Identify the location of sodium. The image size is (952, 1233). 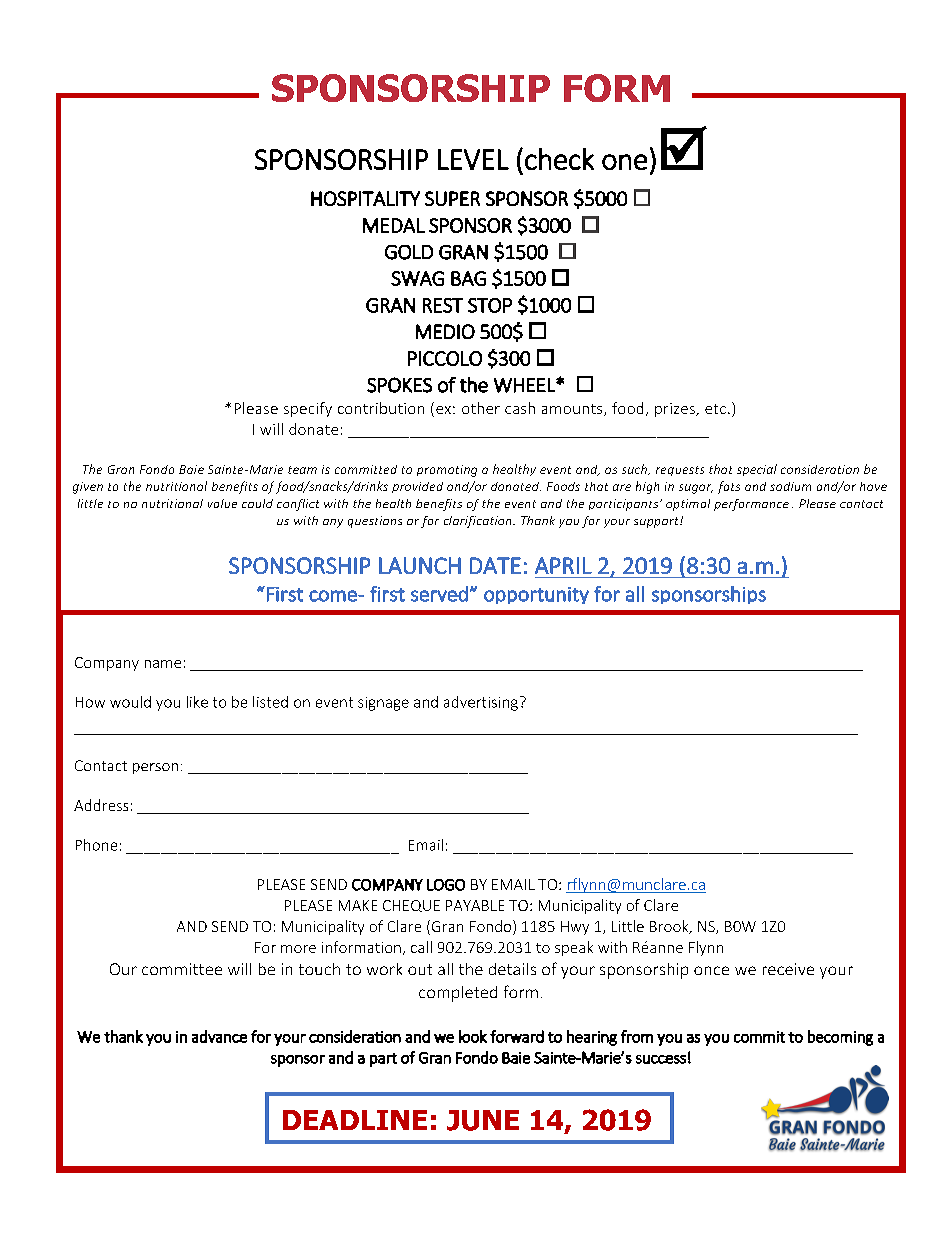
(790, 486).
